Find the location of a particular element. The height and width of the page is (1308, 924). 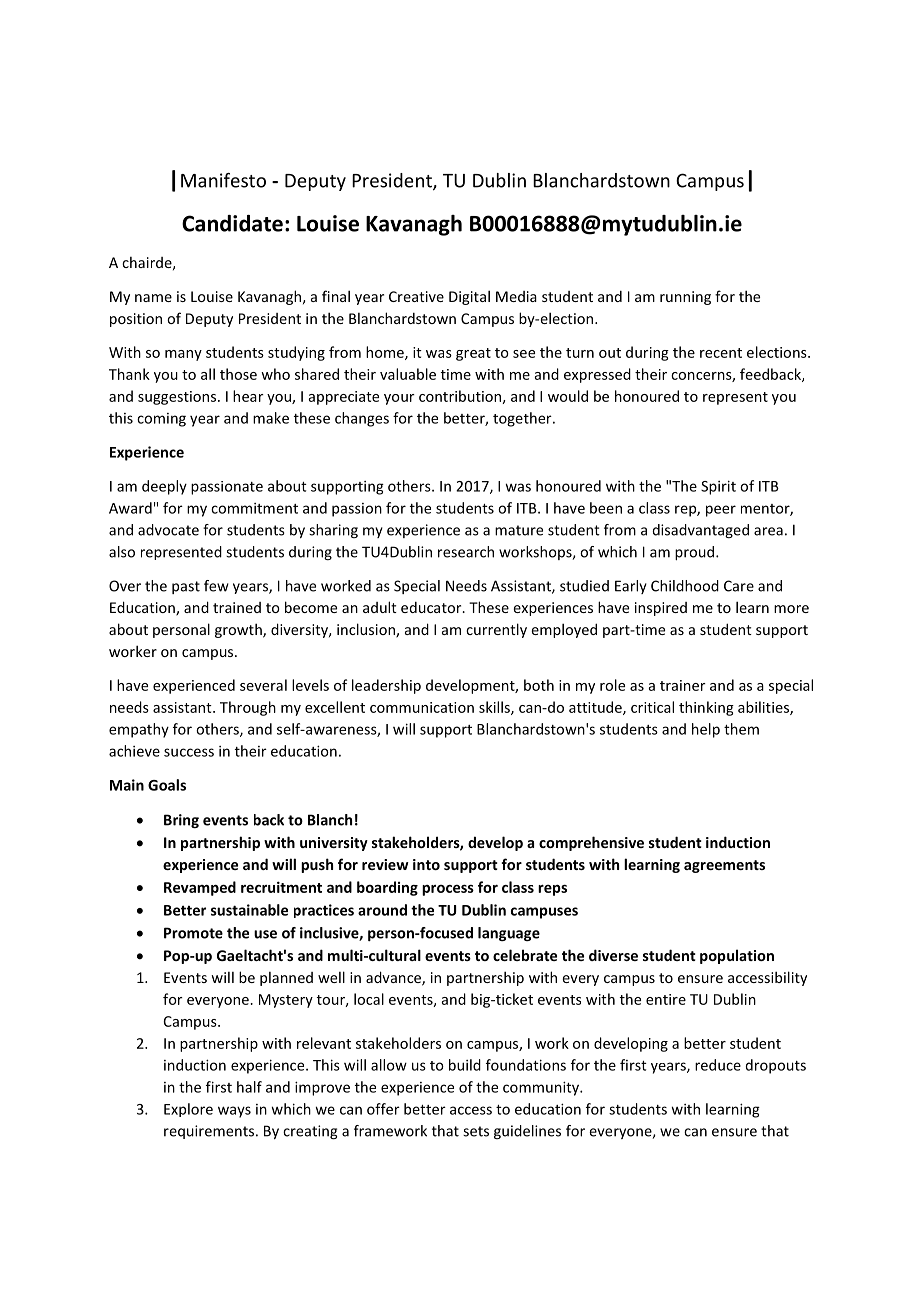

educator is located at coordinates (432, 607).
